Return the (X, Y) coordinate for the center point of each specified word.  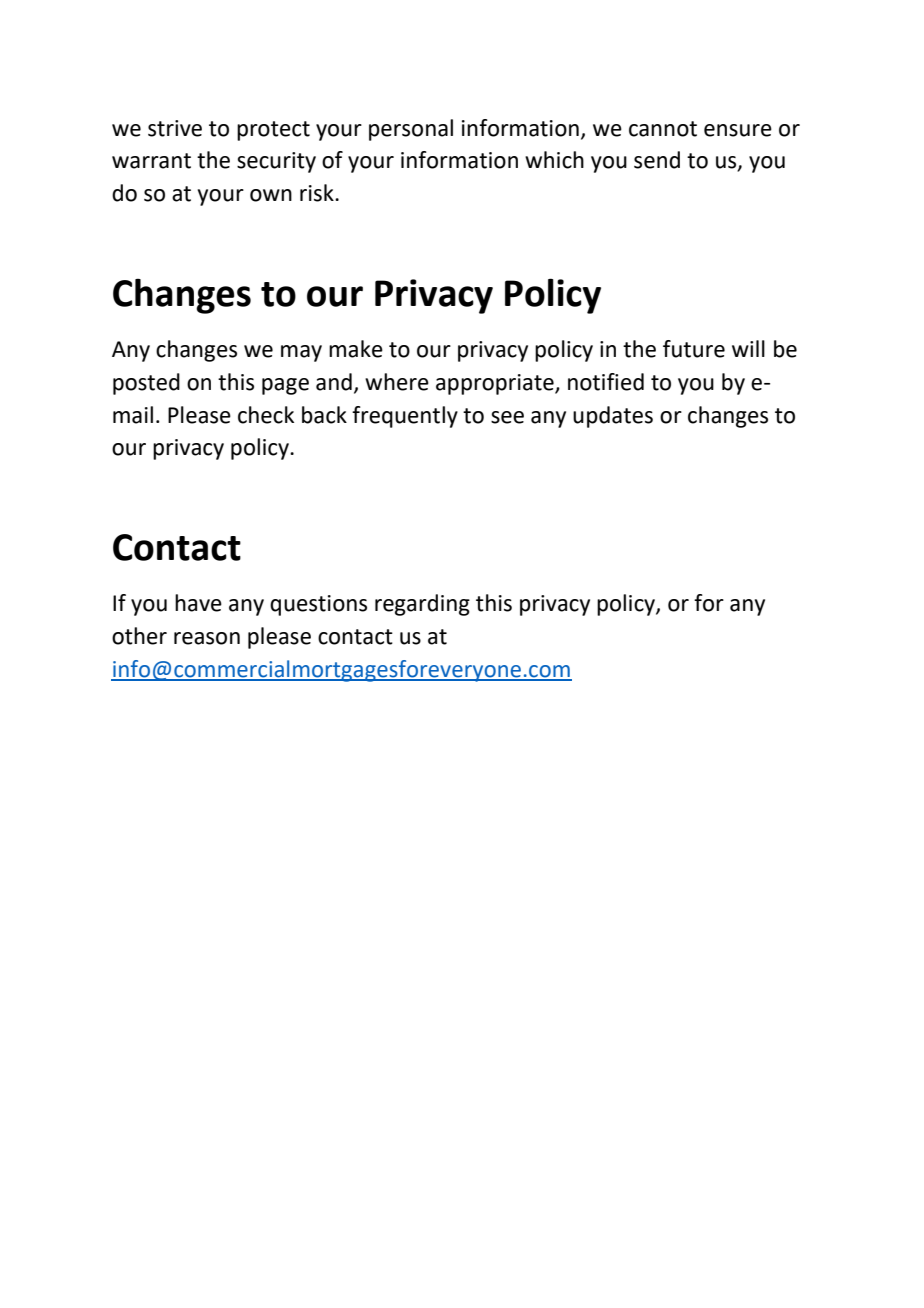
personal (411, 130)
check (266, 415)
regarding (422, 605)
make (356, 349)
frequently (405, 417)
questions (318, 605)
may (301, 353)
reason (207, 638)
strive (175, 128)
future (694, 349)
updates (613, 417)
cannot (663, 129)
